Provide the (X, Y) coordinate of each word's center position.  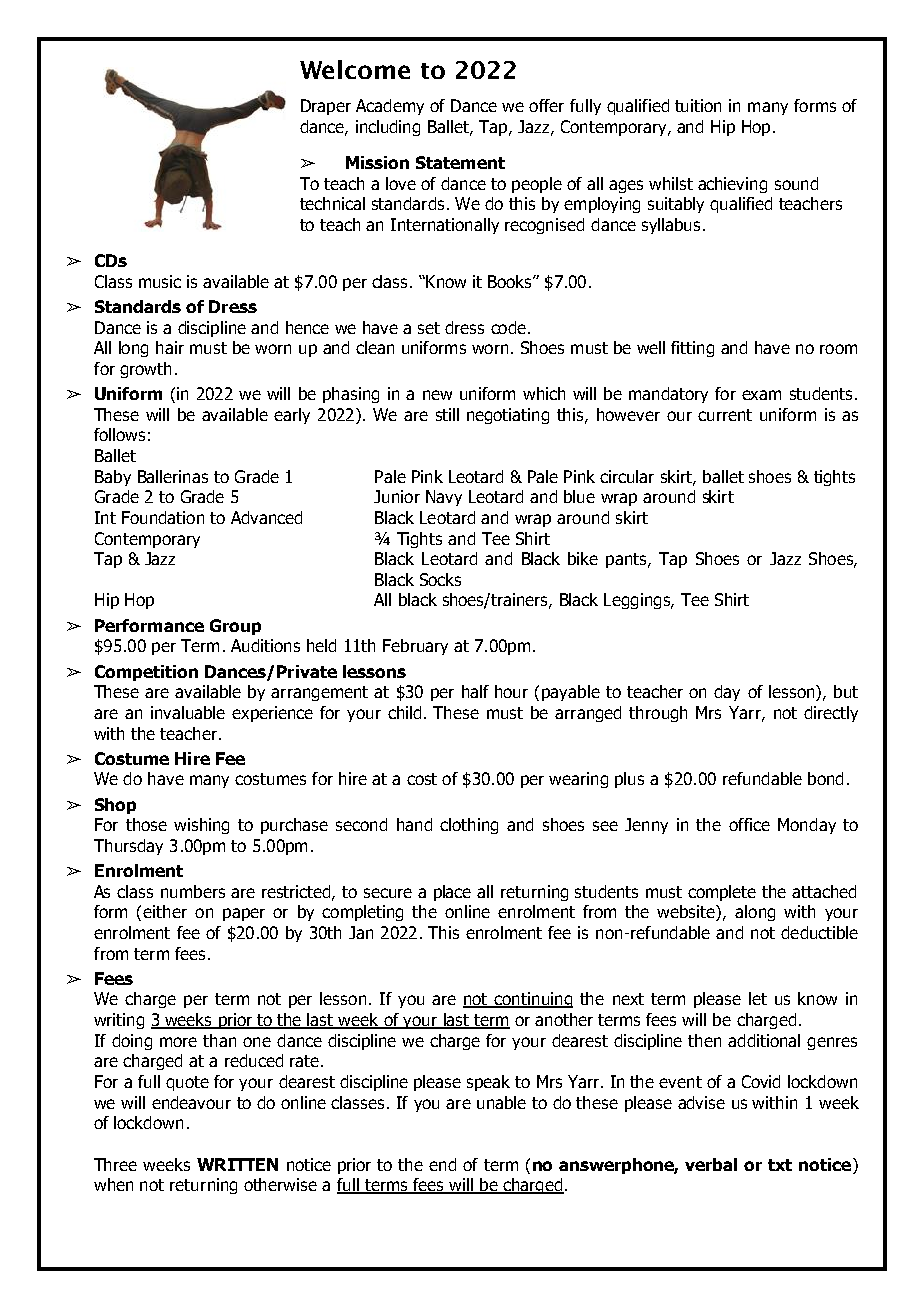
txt (780, 1165)
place (452, 893)
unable (501, 1102)
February (415, 647)
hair (170, 347)
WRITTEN (237, 1164)
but (846, 691)
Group (235, 627)
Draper (326, 107)
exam (761, 395)
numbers (193, 891)
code (508, 327)
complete (722, 893)
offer (546, 105)
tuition (698, 105)
